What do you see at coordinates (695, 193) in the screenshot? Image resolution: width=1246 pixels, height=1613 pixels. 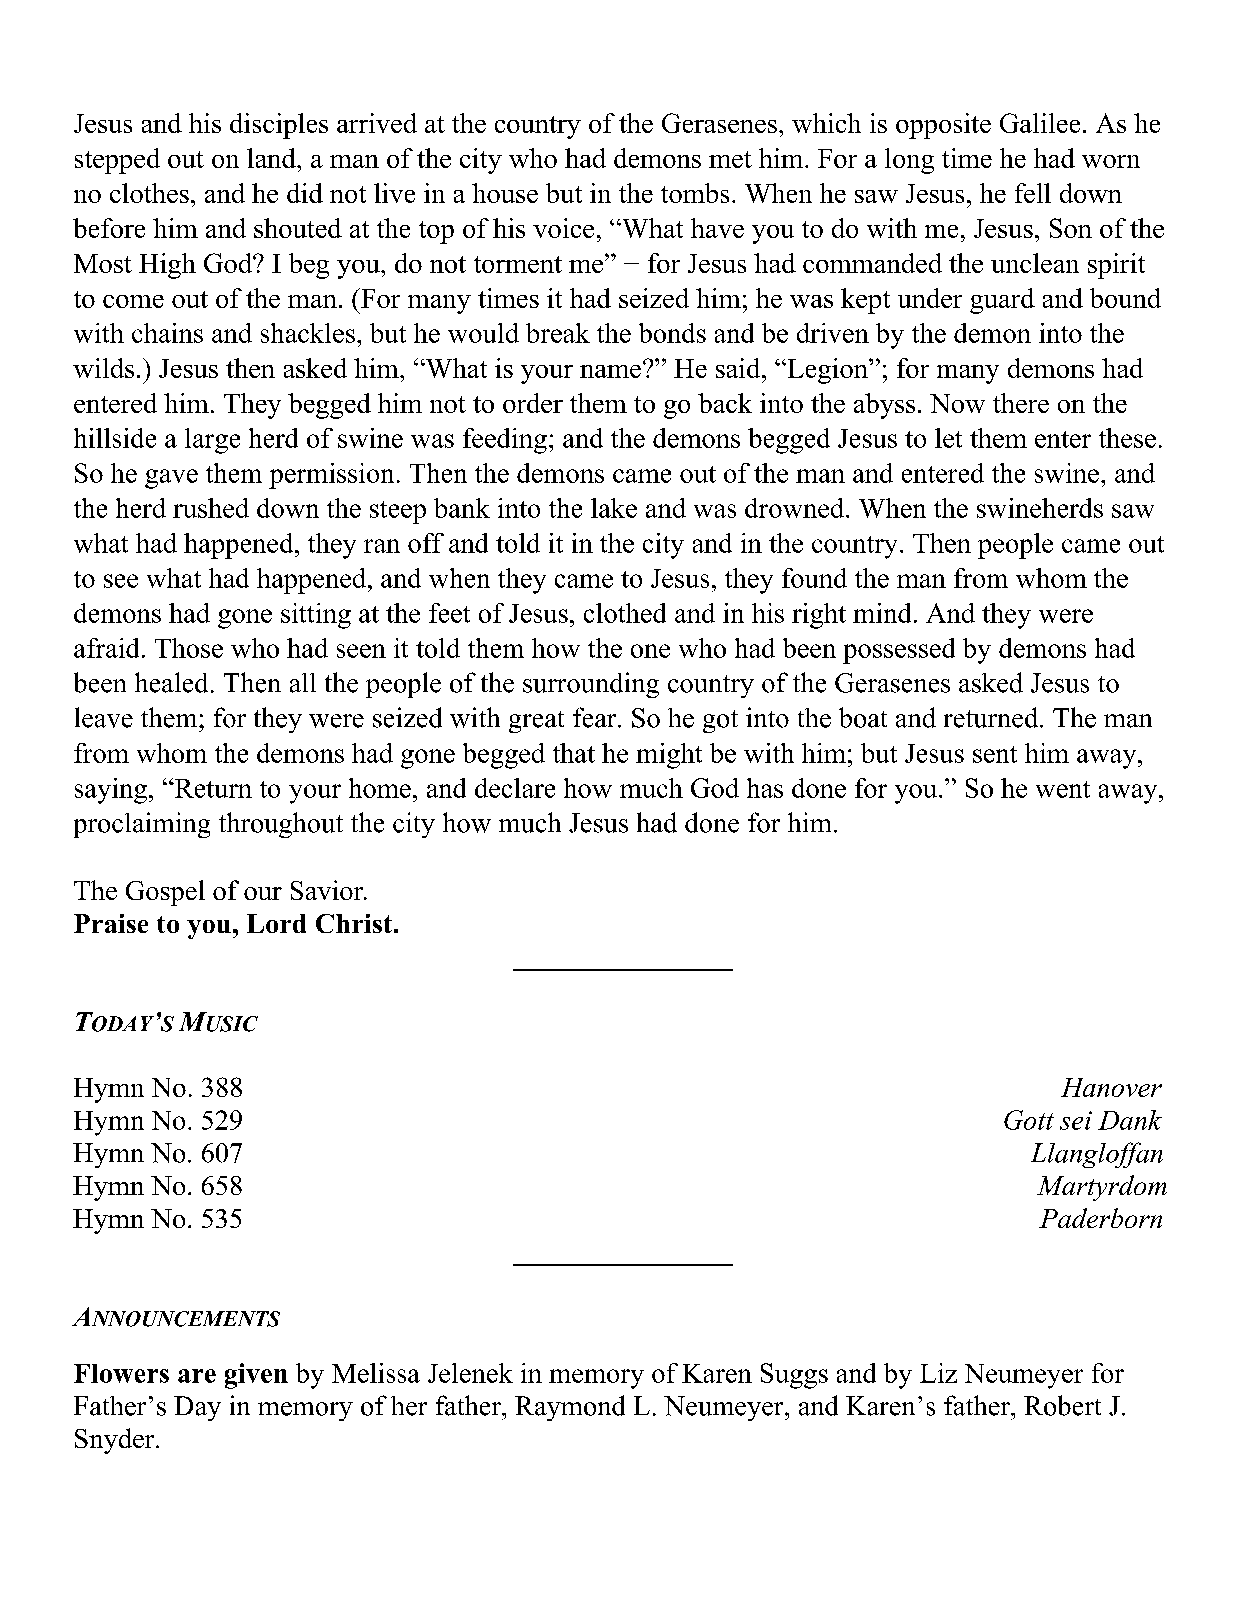 I see `tombs` at bounding box center [695, 193].
